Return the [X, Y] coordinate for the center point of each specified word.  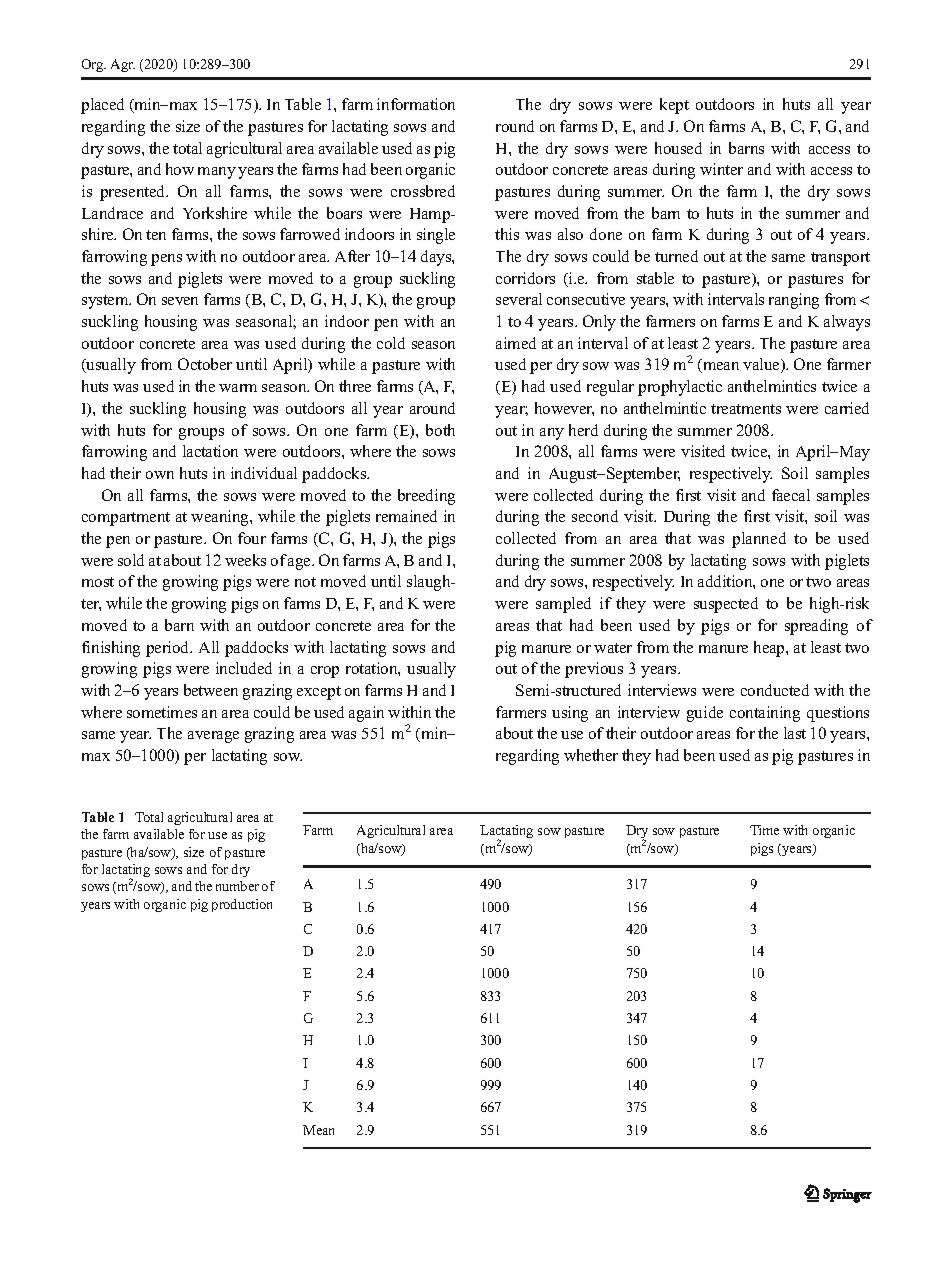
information [416, 104]
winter [721, 169]
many [217, 173]
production [242, 905]
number [237, 886]
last [795, 733]
